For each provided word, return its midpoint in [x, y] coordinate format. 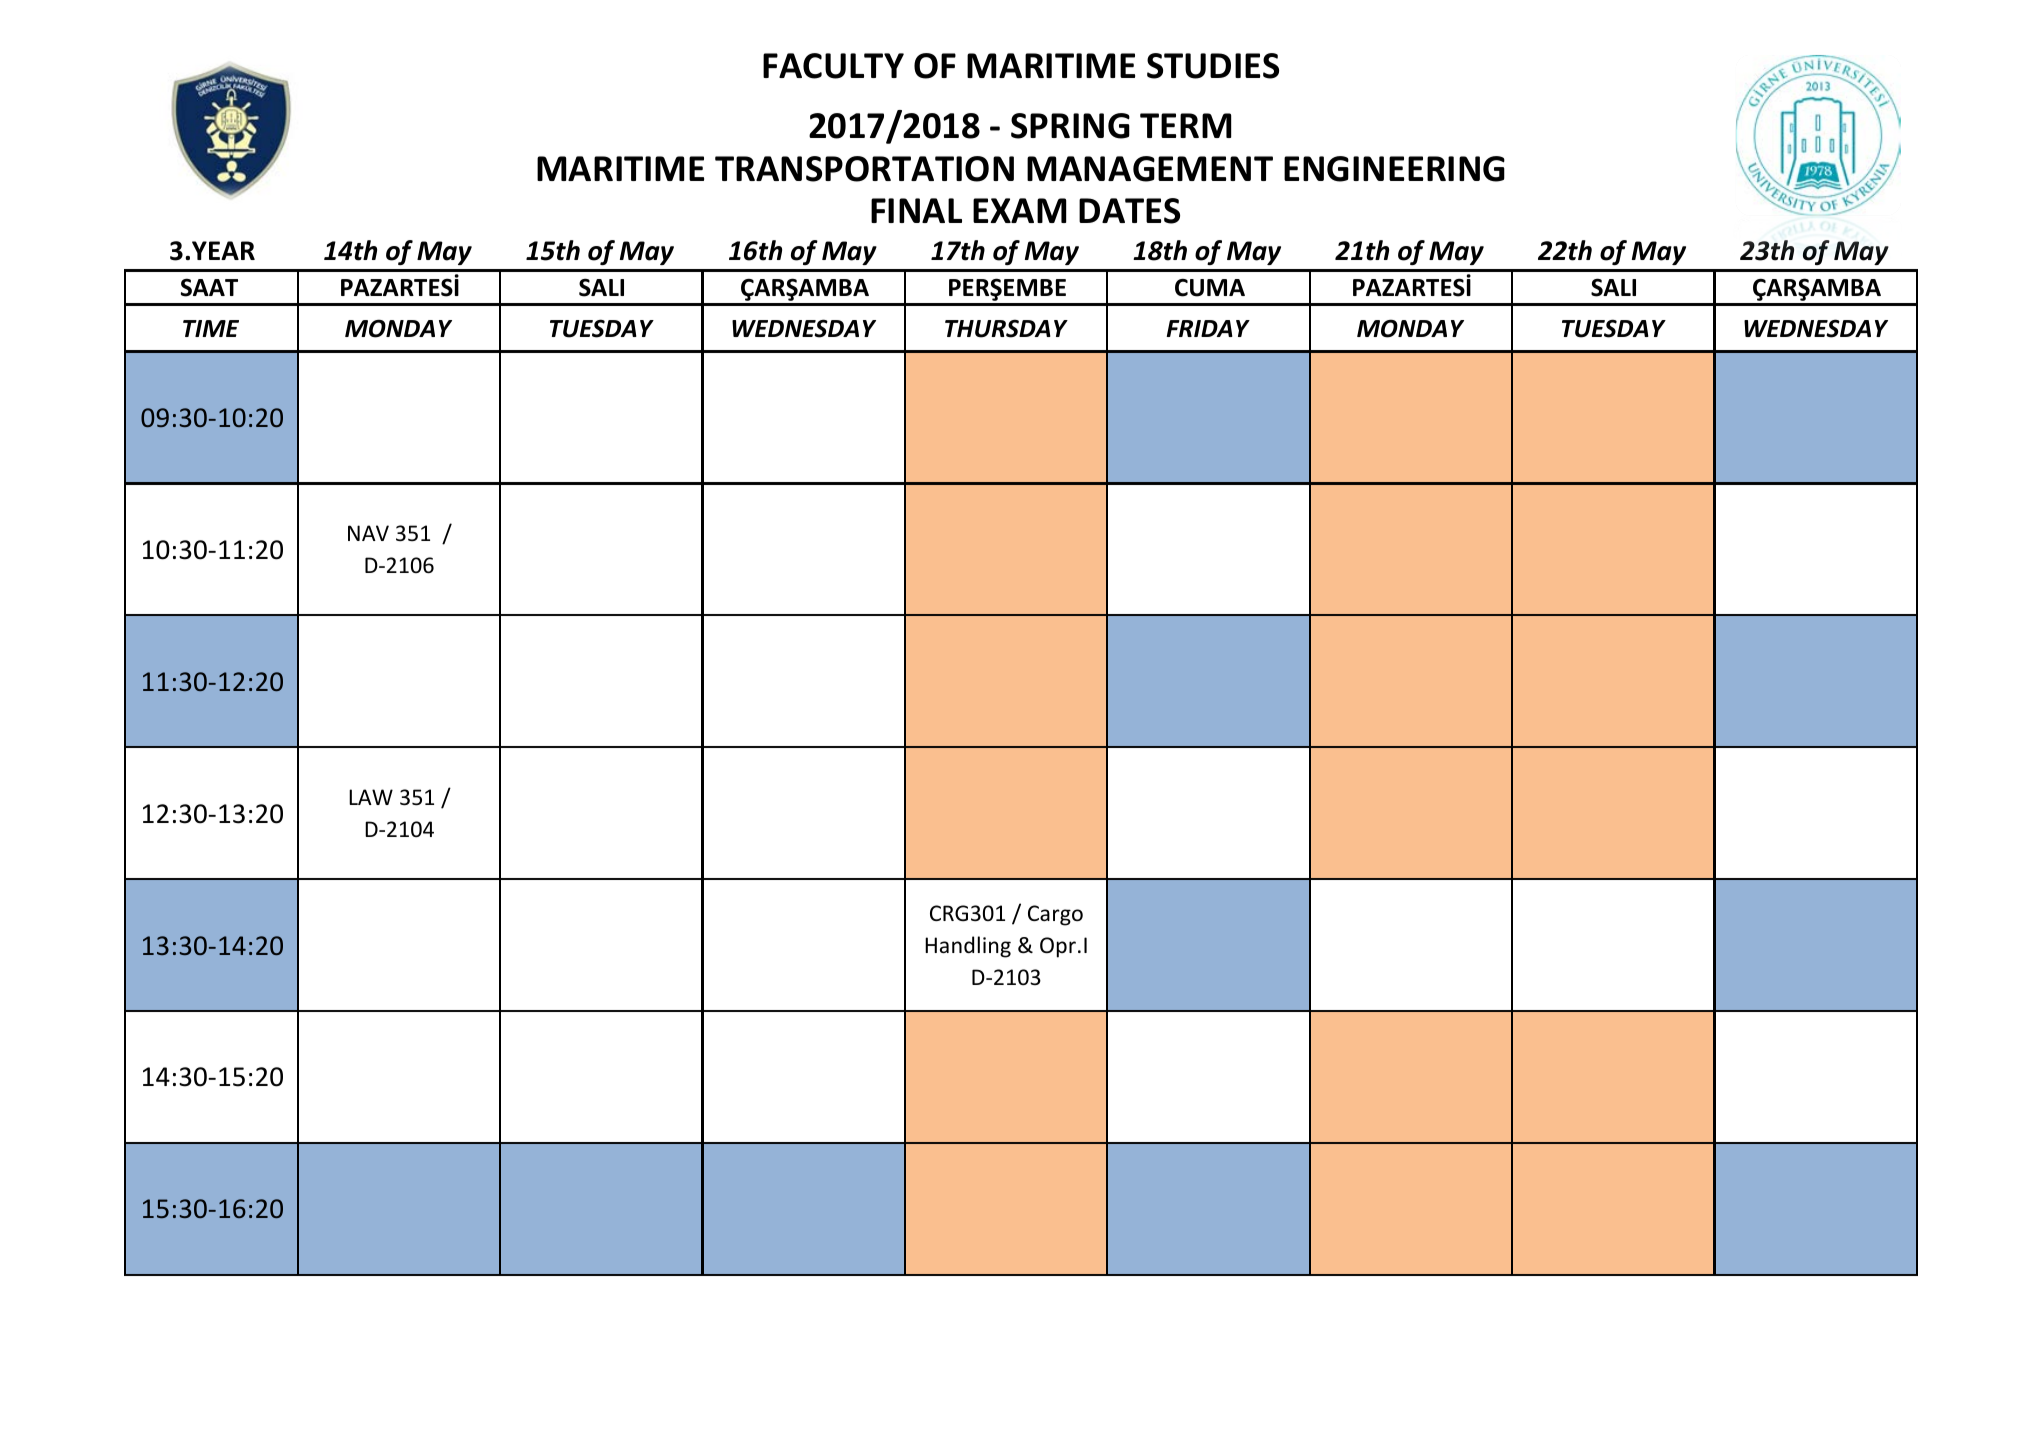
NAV [368, 533]
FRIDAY [1208, 328]
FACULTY [833, 66]
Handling [968, 947]
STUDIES [1213, 66]
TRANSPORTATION [864, 169]
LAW [371, 797]
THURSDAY [1006, 328]
